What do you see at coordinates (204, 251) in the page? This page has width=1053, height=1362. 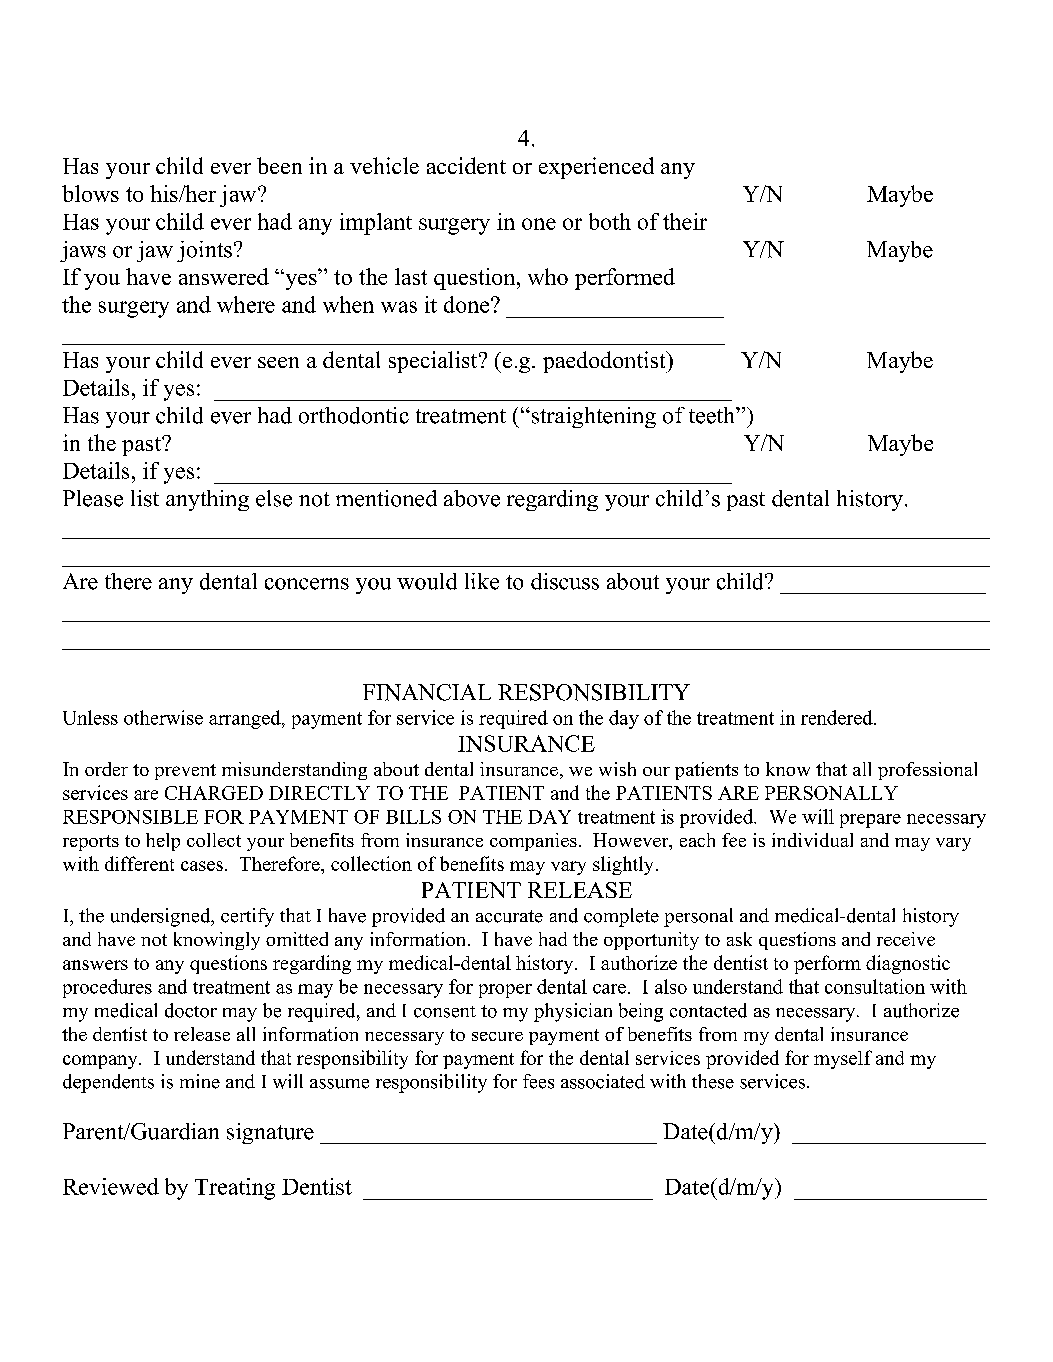 I see `joints` at bounding box center [204, 251].
